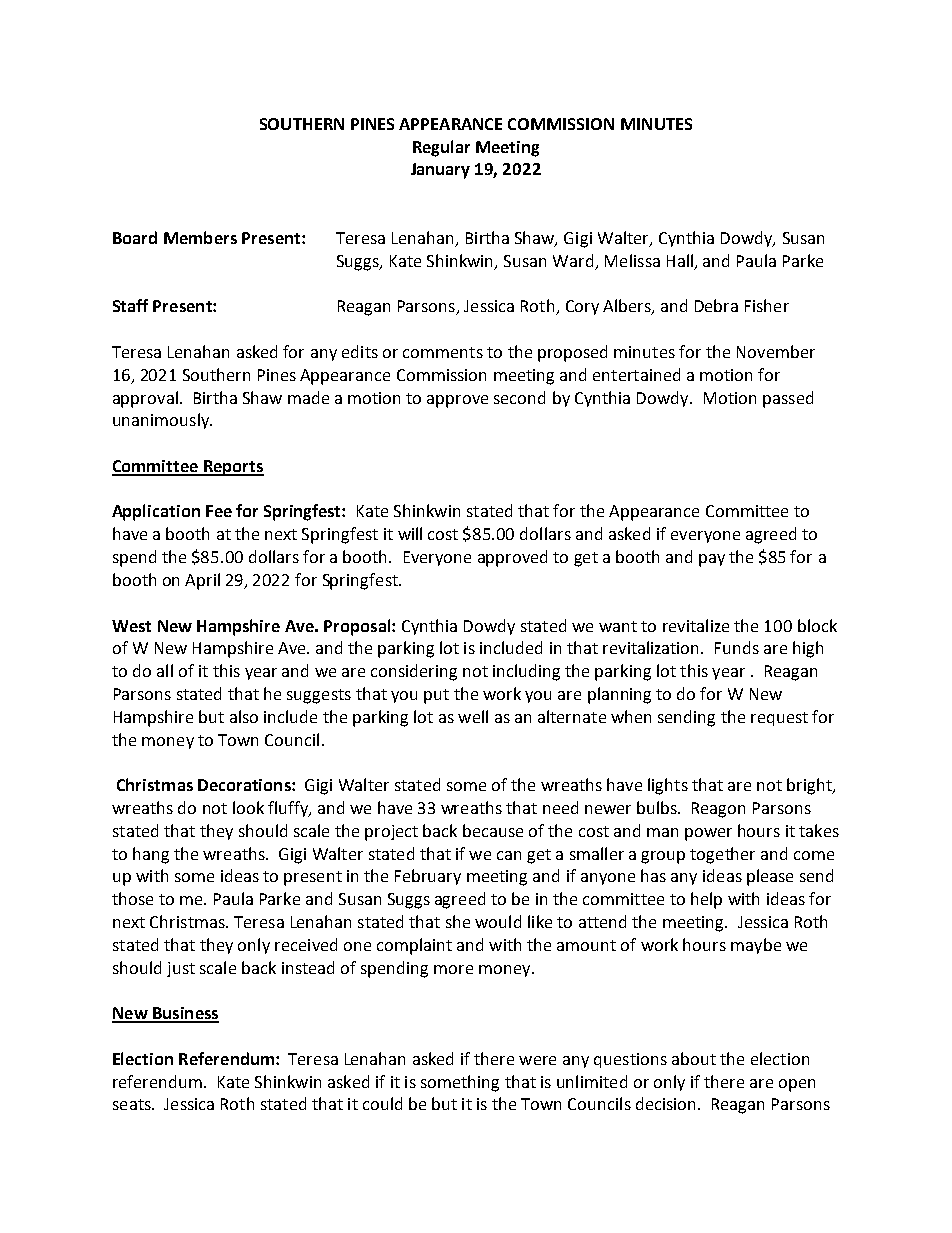 This page has height=1233, width=952. I want to click on passed, so click(788, 399).
